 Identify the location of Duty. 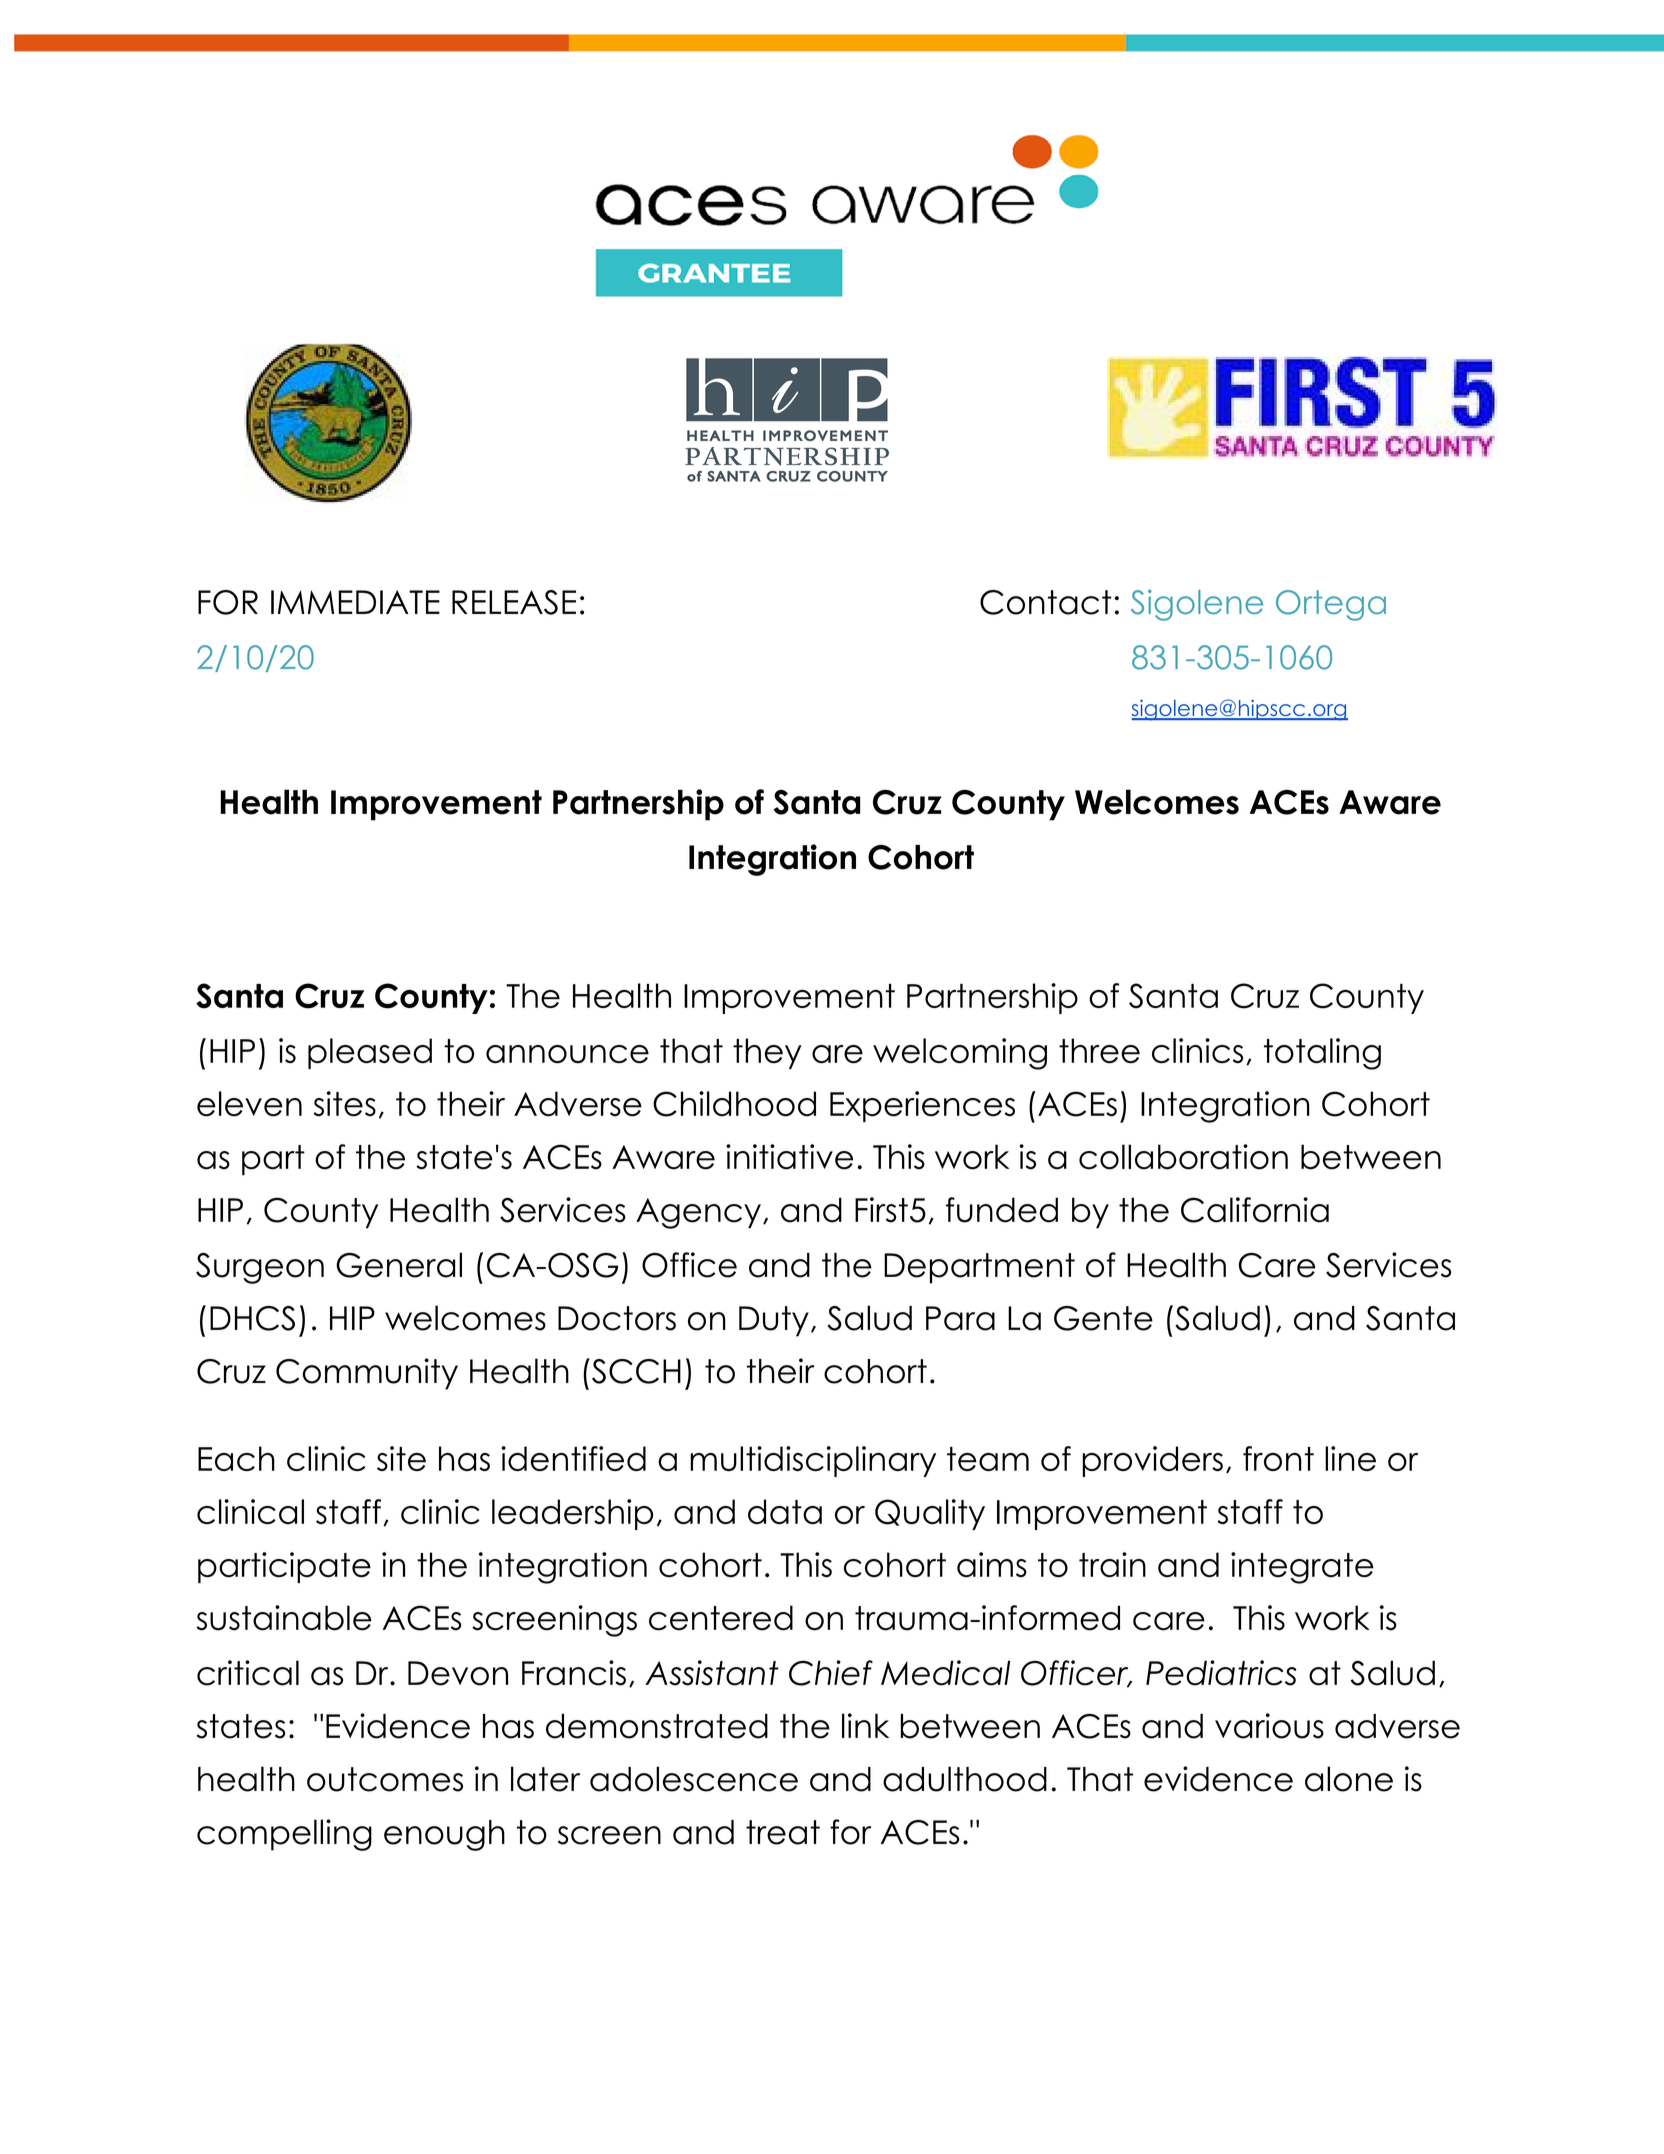
(774, 1321).
